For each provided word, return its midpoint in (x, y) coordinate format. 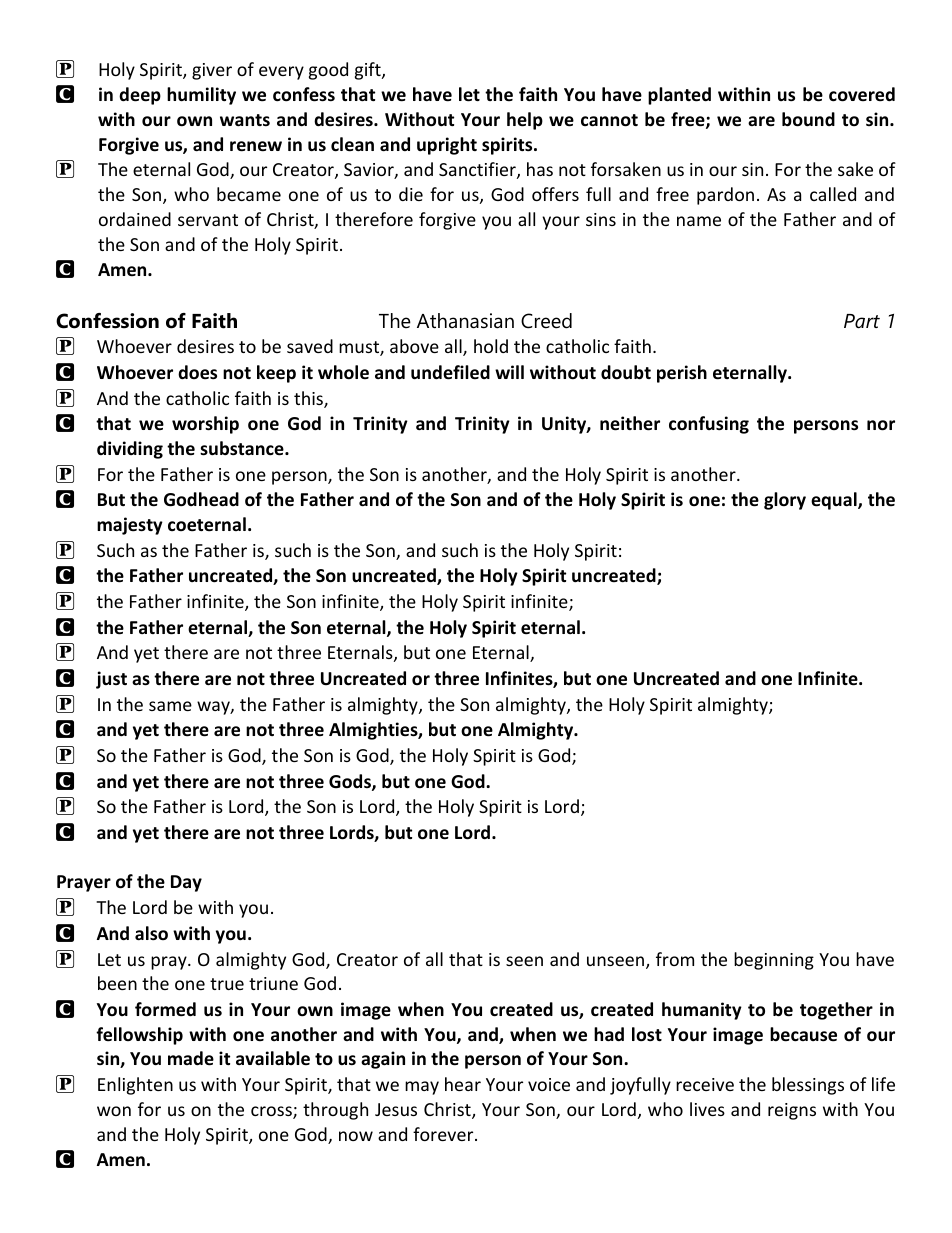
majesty (130, 526)
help (525, 121)
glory (785, 501)
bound (808, 119)
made (191, 1058)
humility (201, 96)
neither (630, 423)
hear (463, 1084)
